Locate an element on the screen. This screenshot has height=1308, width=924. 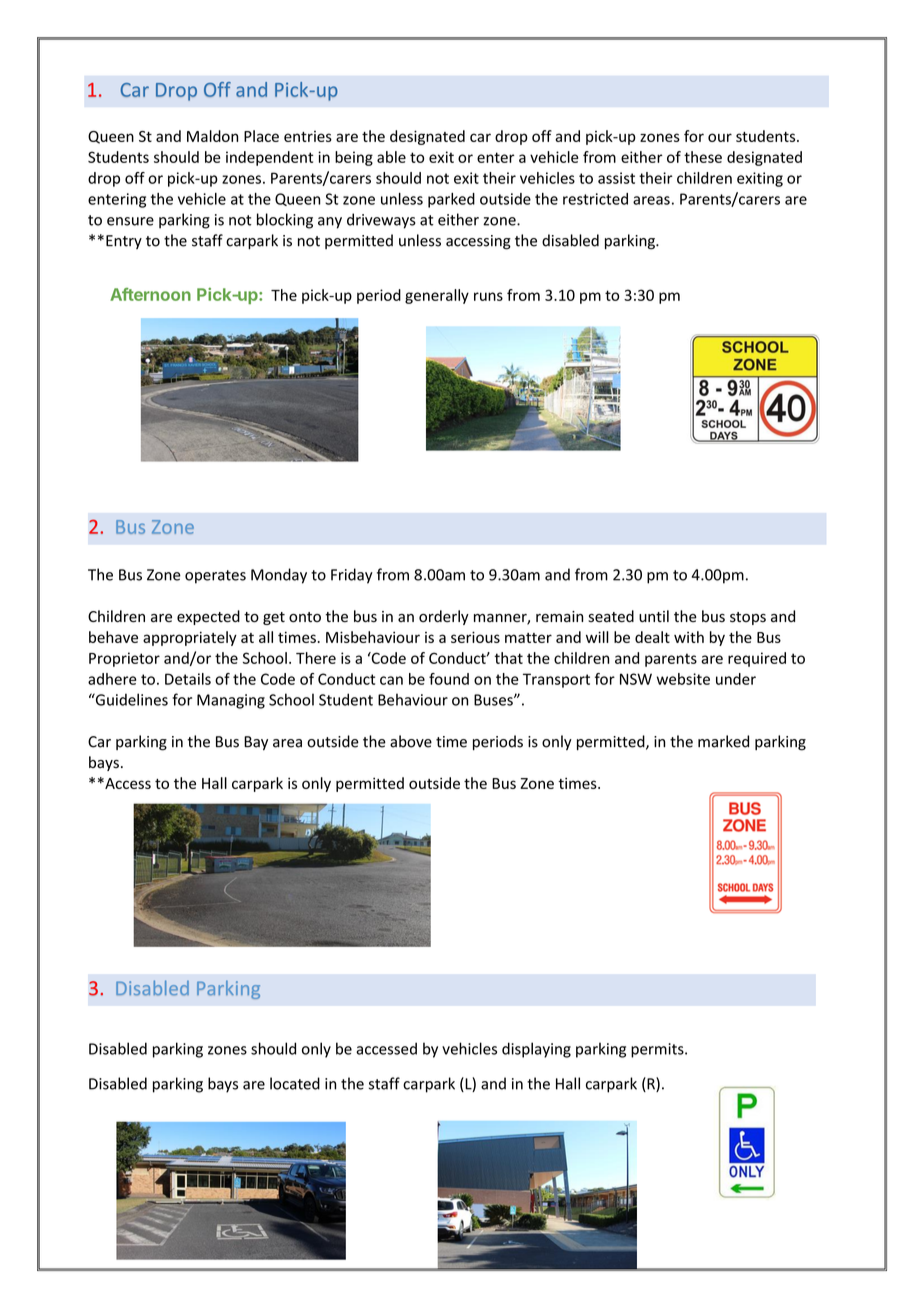
these is located at coordinates (703, 157).
